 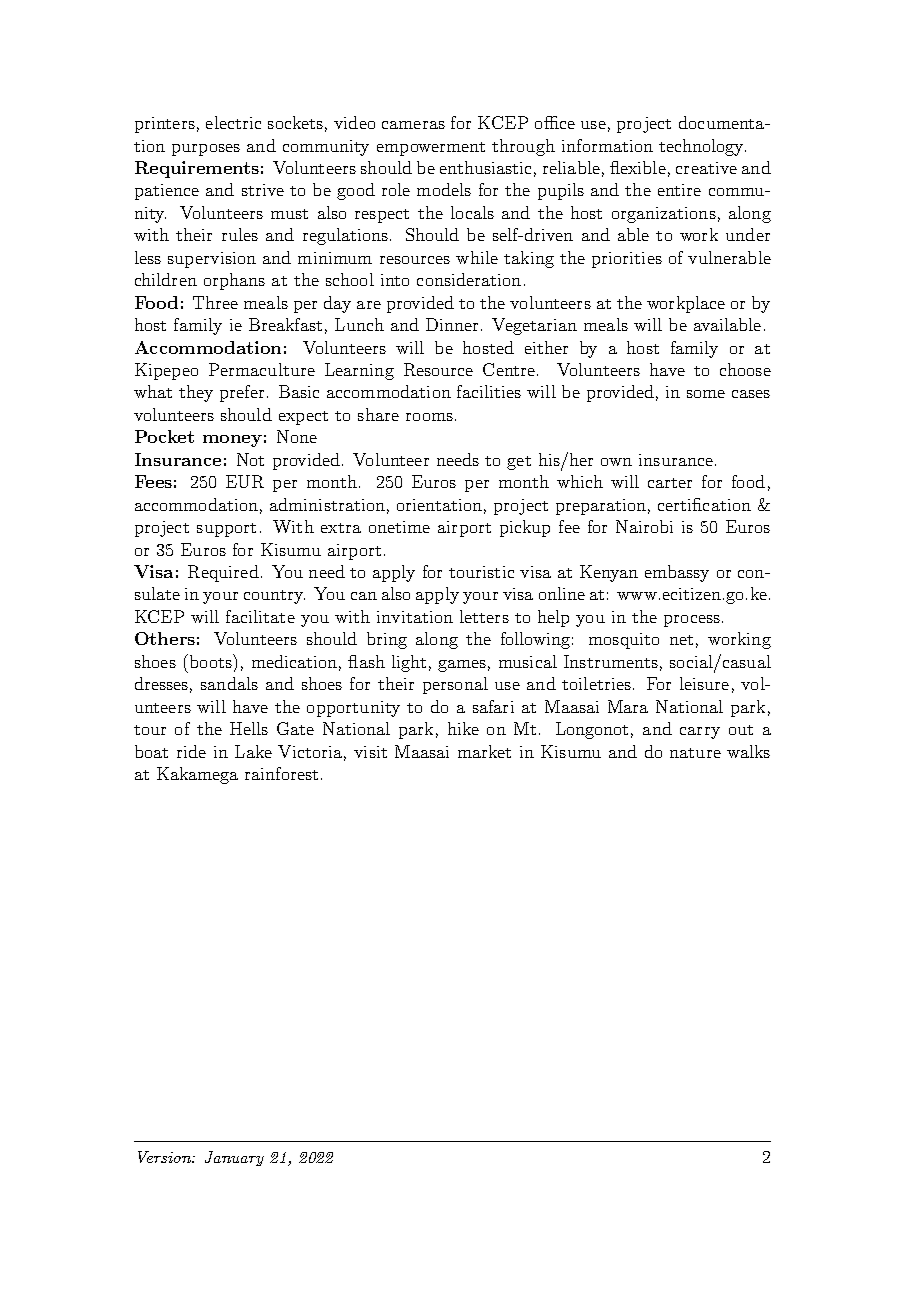 I want to click on rooms, so click(x=429, y=417).
